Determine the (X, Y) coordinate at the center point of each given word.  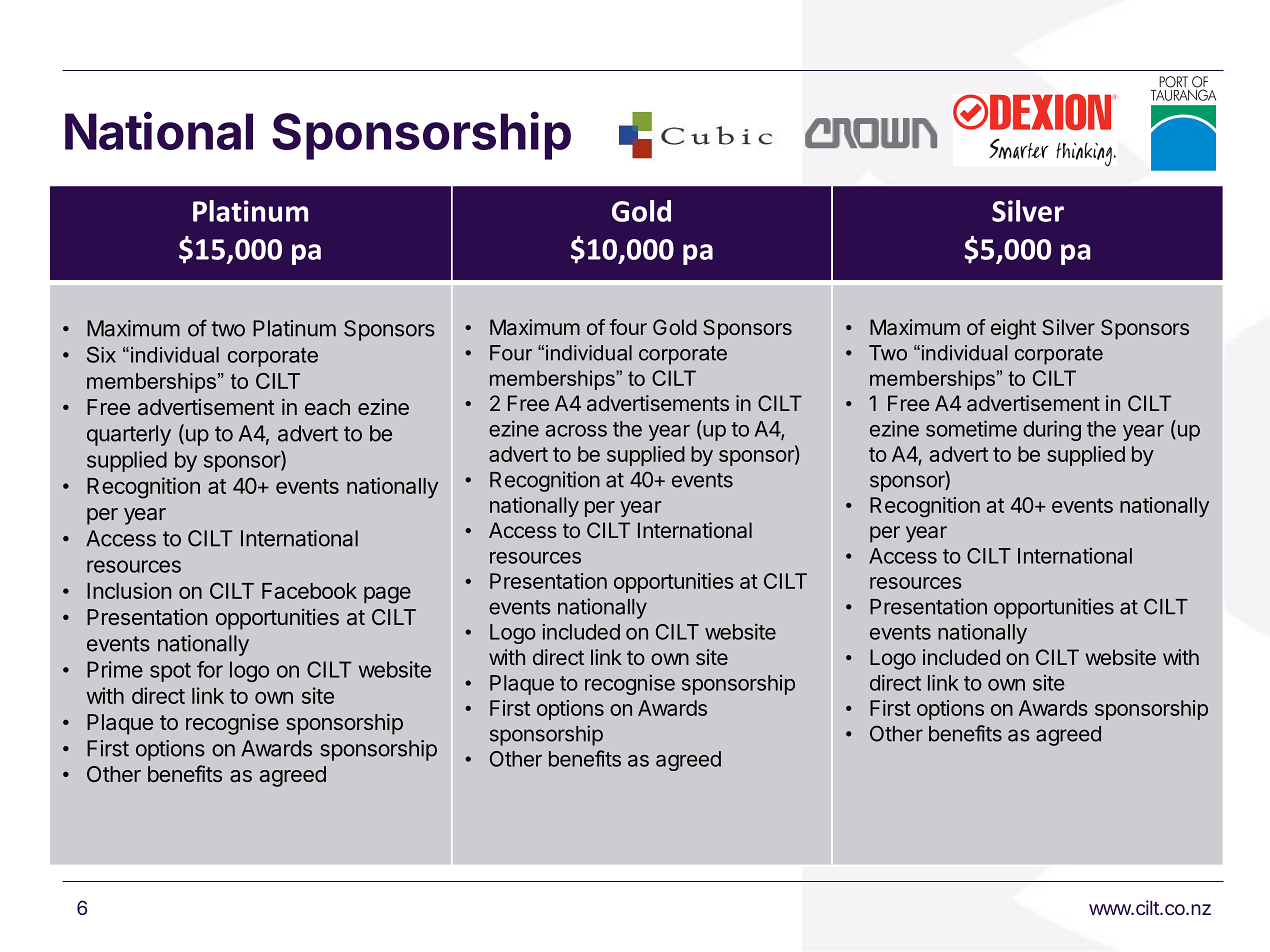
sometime (971, 428)
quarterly (129, 435)
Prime (115, 669)
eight (1013, 329)
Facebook (309, 591)
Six (101, 354)
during (1052, 430)
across (576, 431)
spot (170, 672)
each (327, 407)
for (210, 669)
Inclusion (129, 590)
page (387, 595)
